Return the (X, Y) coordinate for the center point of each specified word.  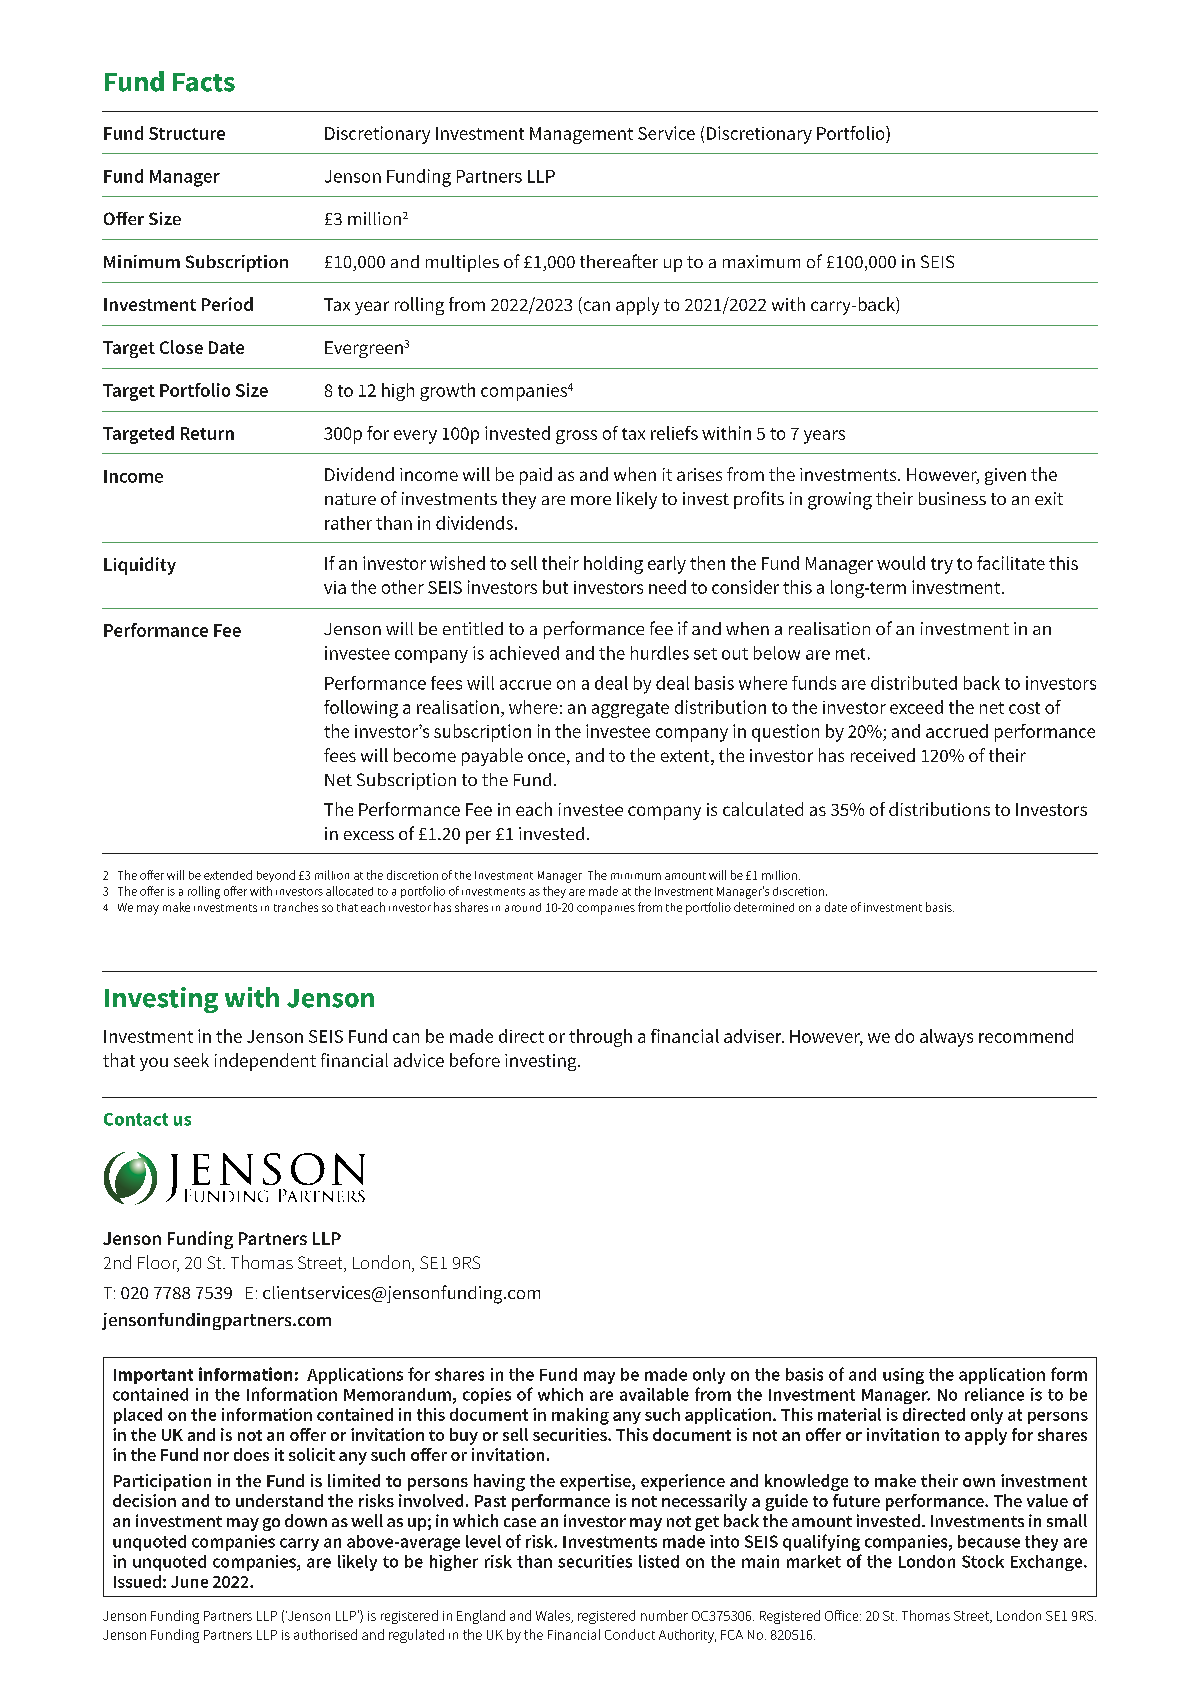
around (523, 907)
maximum (761, 261)
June (189, 1582)
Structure (187, 133)
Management (581, 135)
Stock (983, 1561)
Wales (554, 1616)
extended (228, 875)
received (883, 755)
